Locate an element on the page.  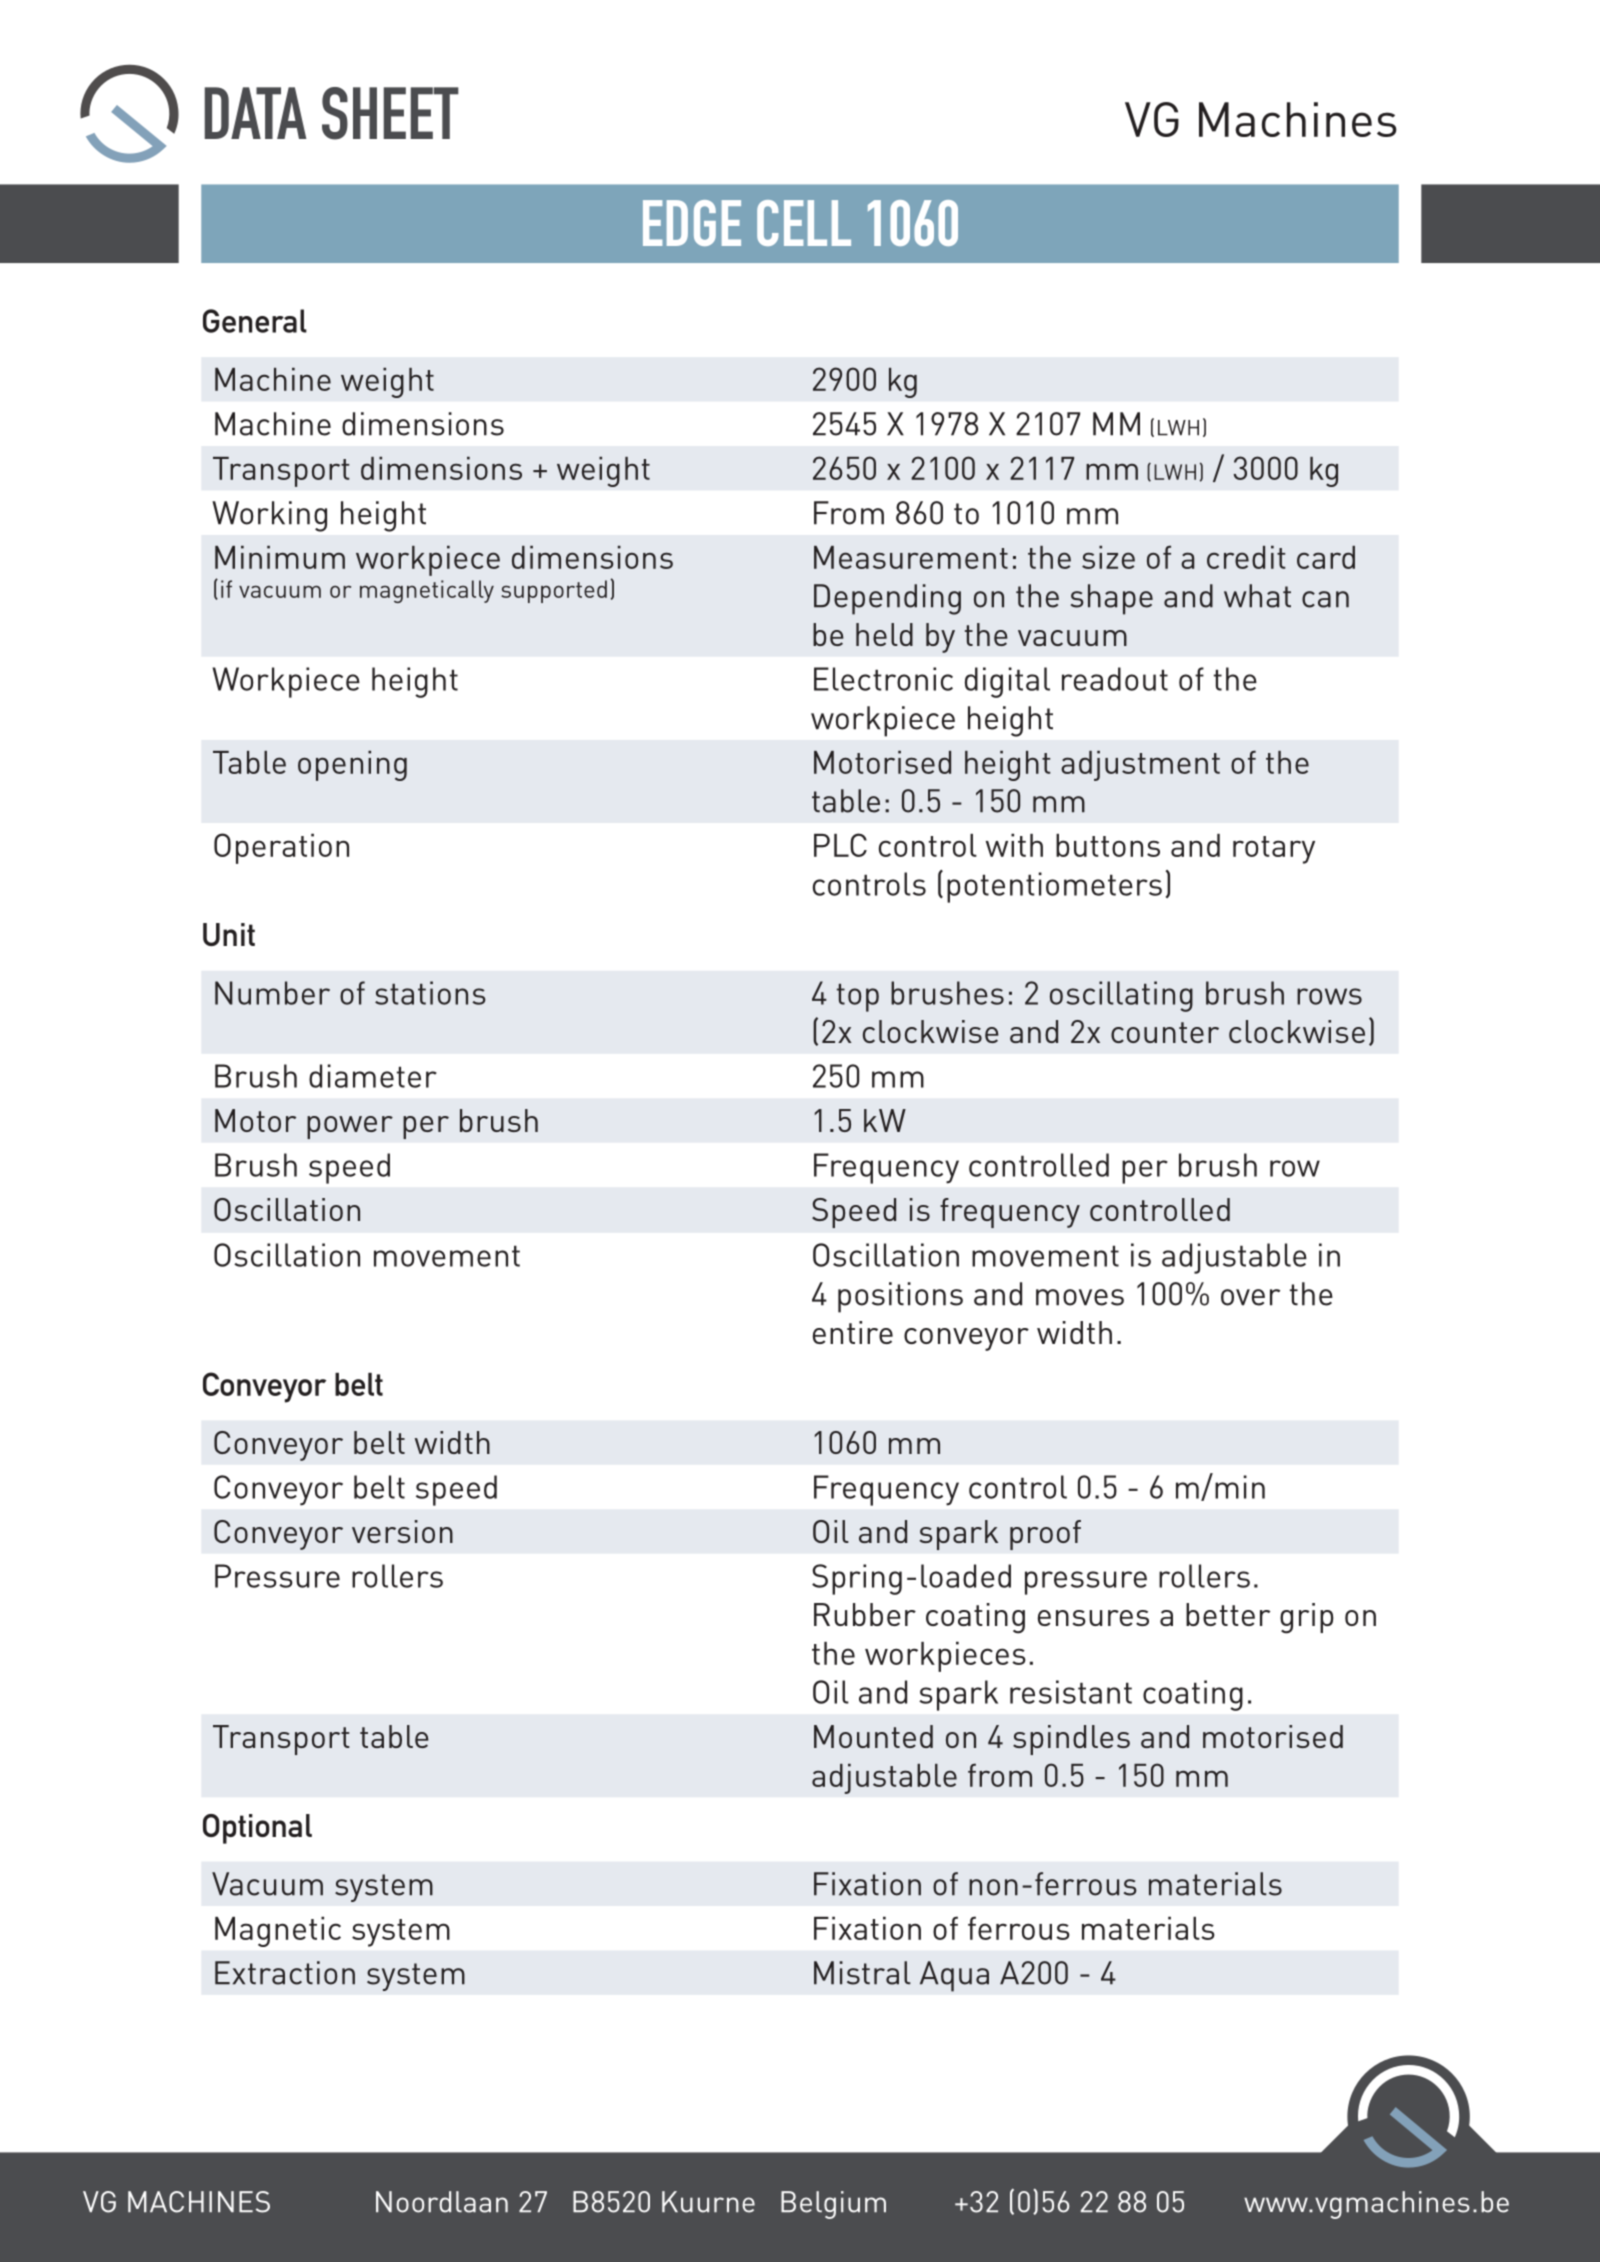
Extraction is located at coordinates (285, 1973).
